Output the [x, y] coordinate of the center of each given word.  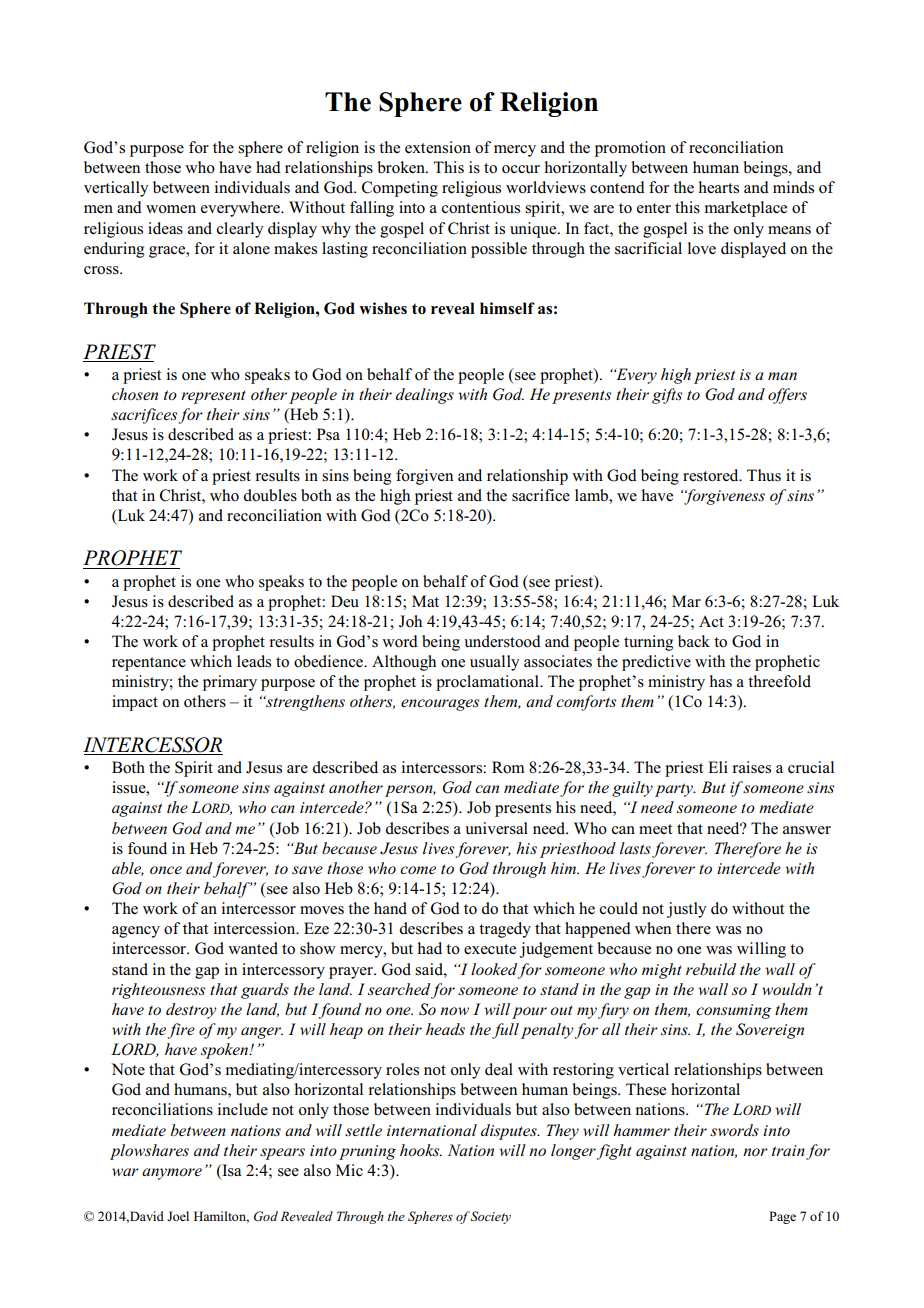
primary [230, 683]
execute [490, 949]
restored [712, 475]
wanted [253, 948]
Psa [328, 434]
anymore [172, 1174]
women [171, 209]
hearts [719, 187]
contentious [481, 207]
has [721, 681]
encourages [440, 705]
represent [213, 397]
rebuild [711, 969]
